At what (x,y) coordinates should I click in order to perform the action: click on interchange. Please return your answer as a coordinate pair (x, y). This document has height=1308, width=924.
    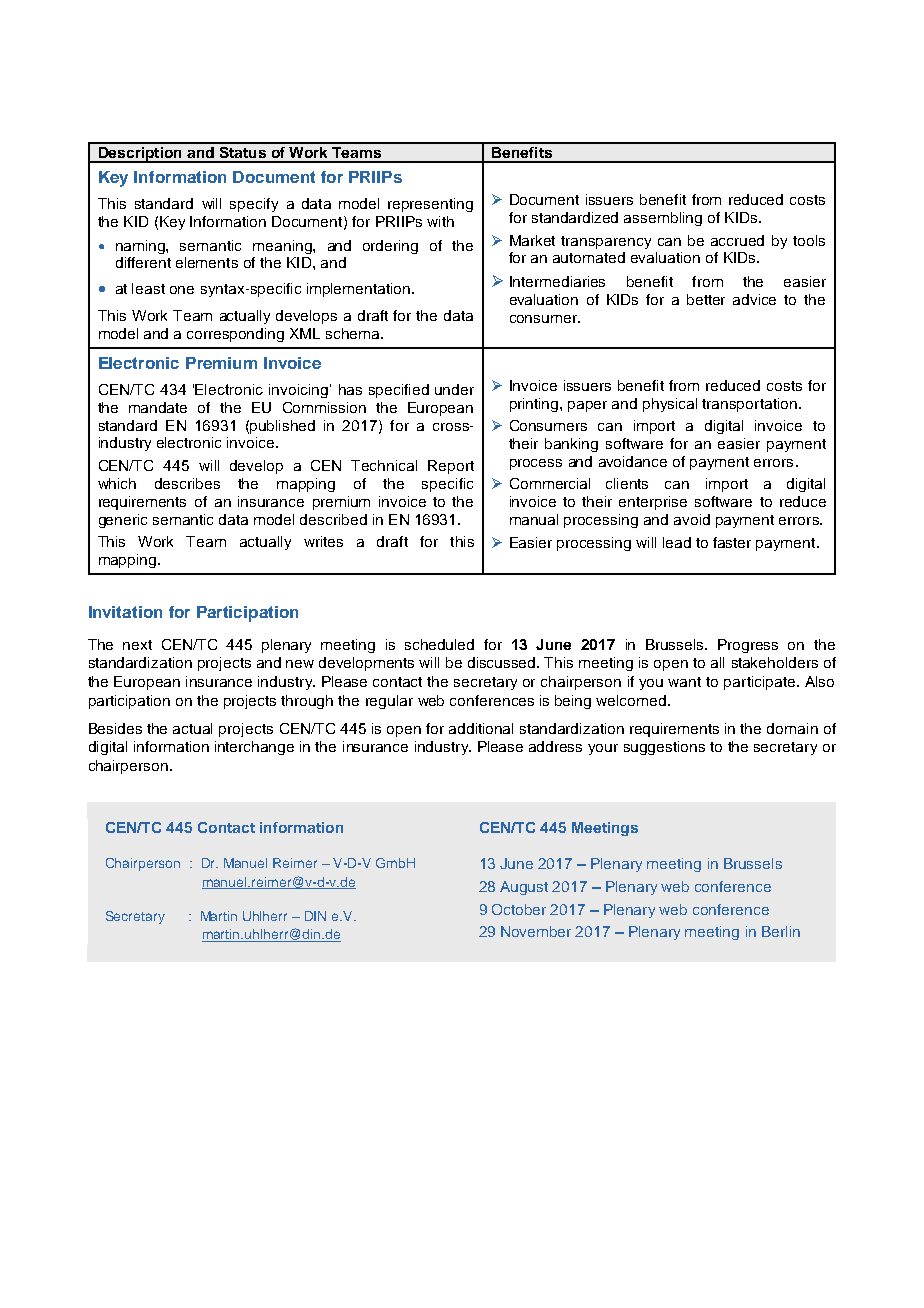
    Looking at the image, I should click on (254, 748).
